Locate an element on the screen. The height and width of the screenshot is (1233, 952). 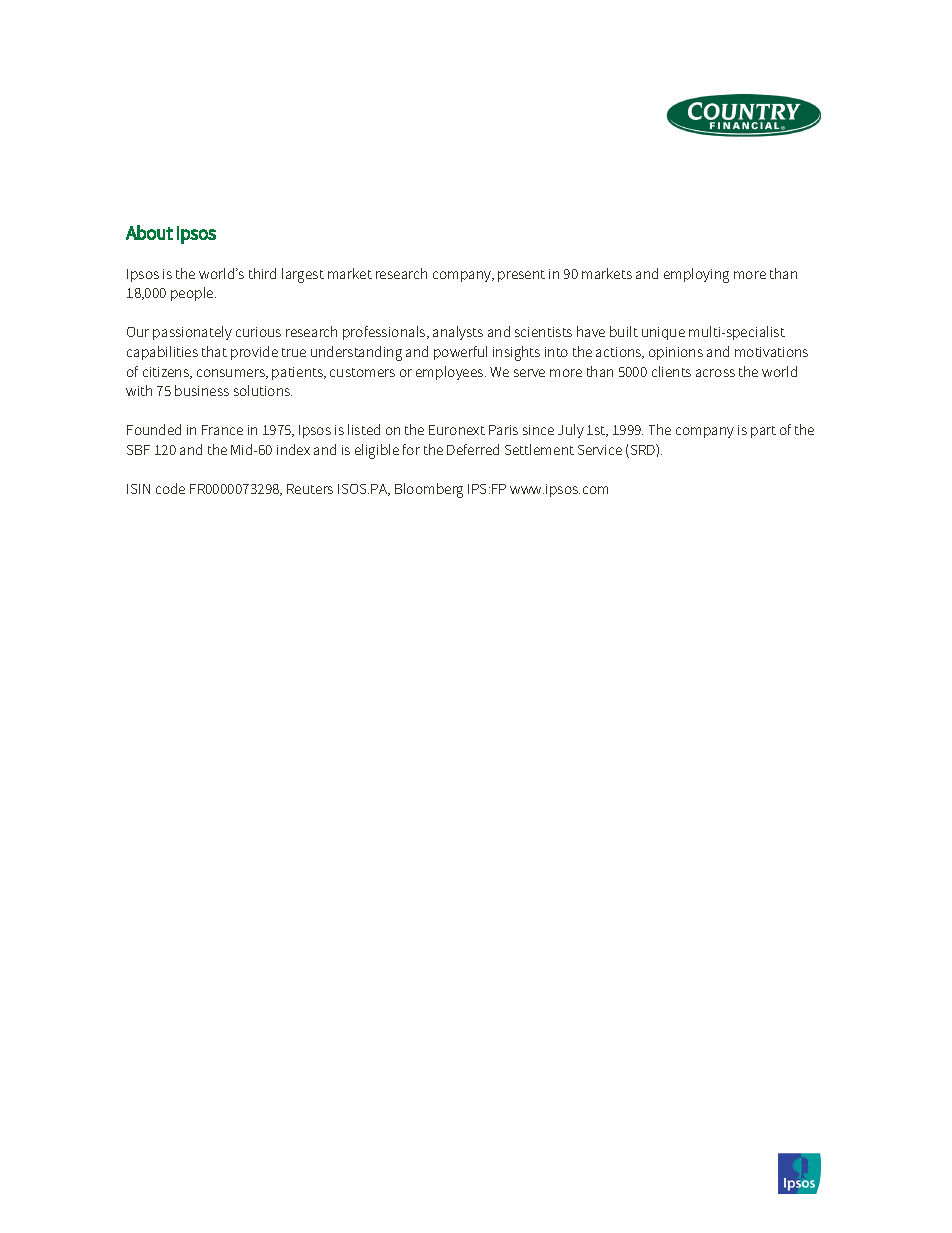
present is located at coordinates (521, 276).
